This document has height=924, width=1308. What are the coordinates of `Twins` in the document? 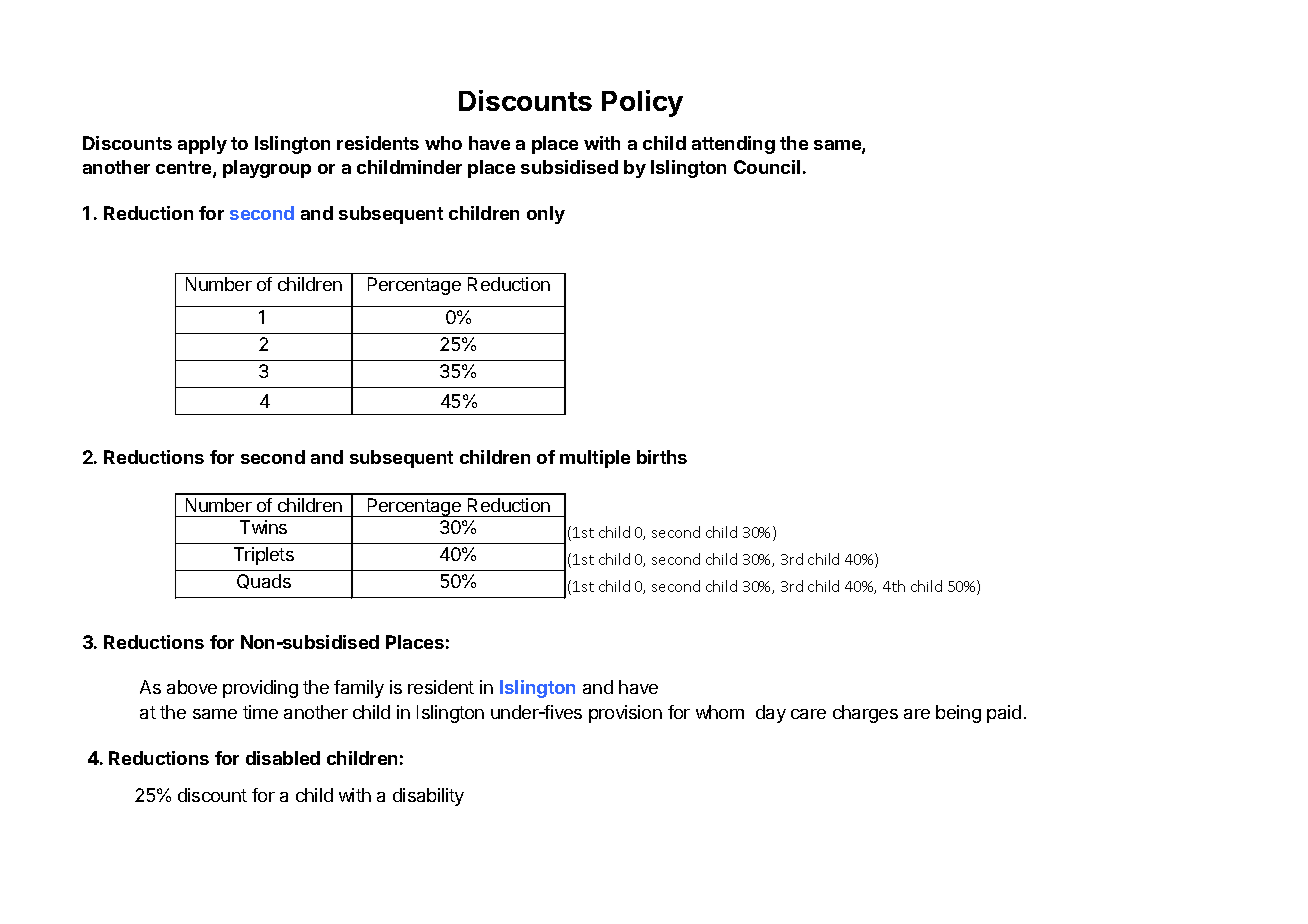 It's located at (263, 527).
